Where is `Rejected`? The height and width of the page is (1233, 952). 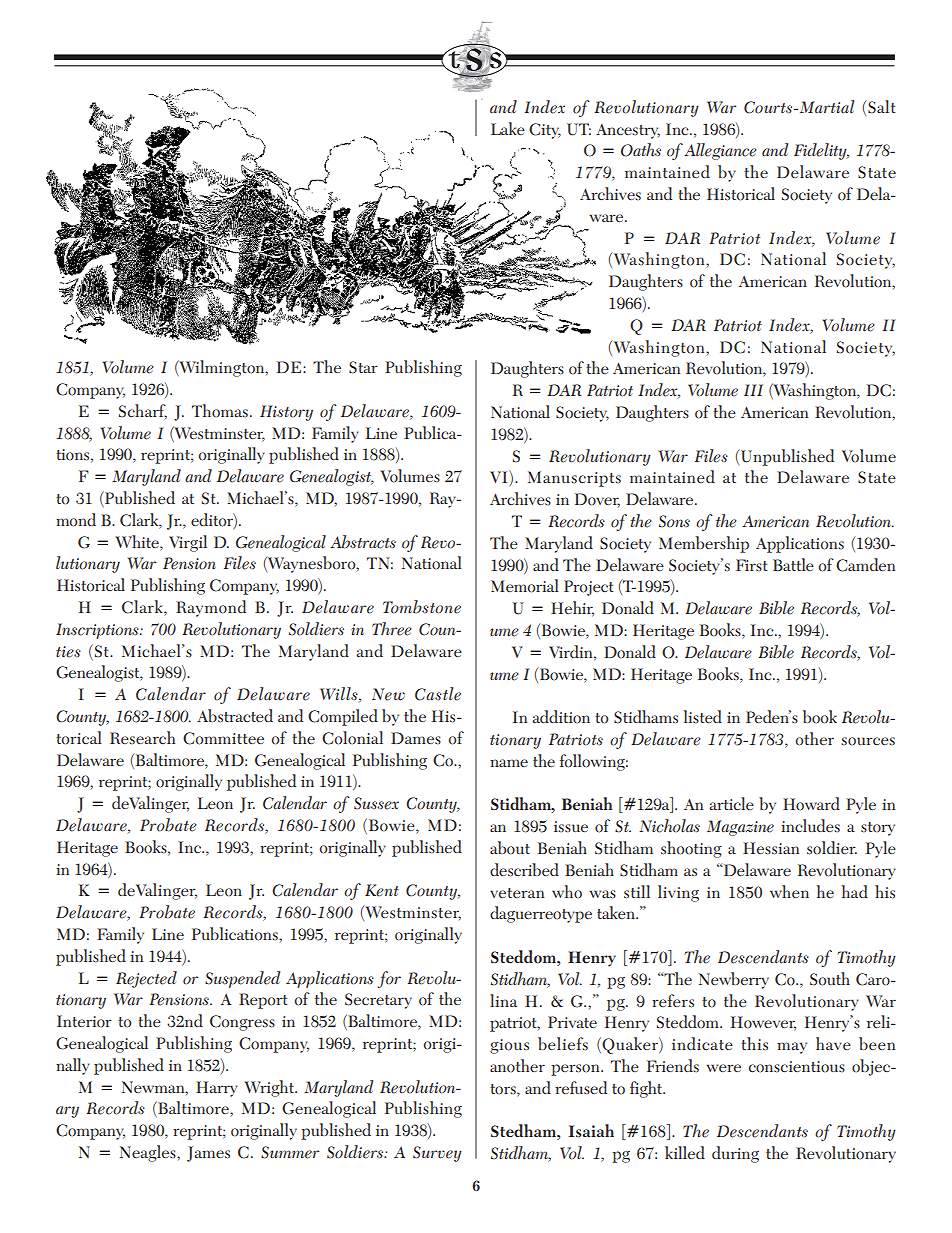
Rejected is located at coordinates (146, 979).
